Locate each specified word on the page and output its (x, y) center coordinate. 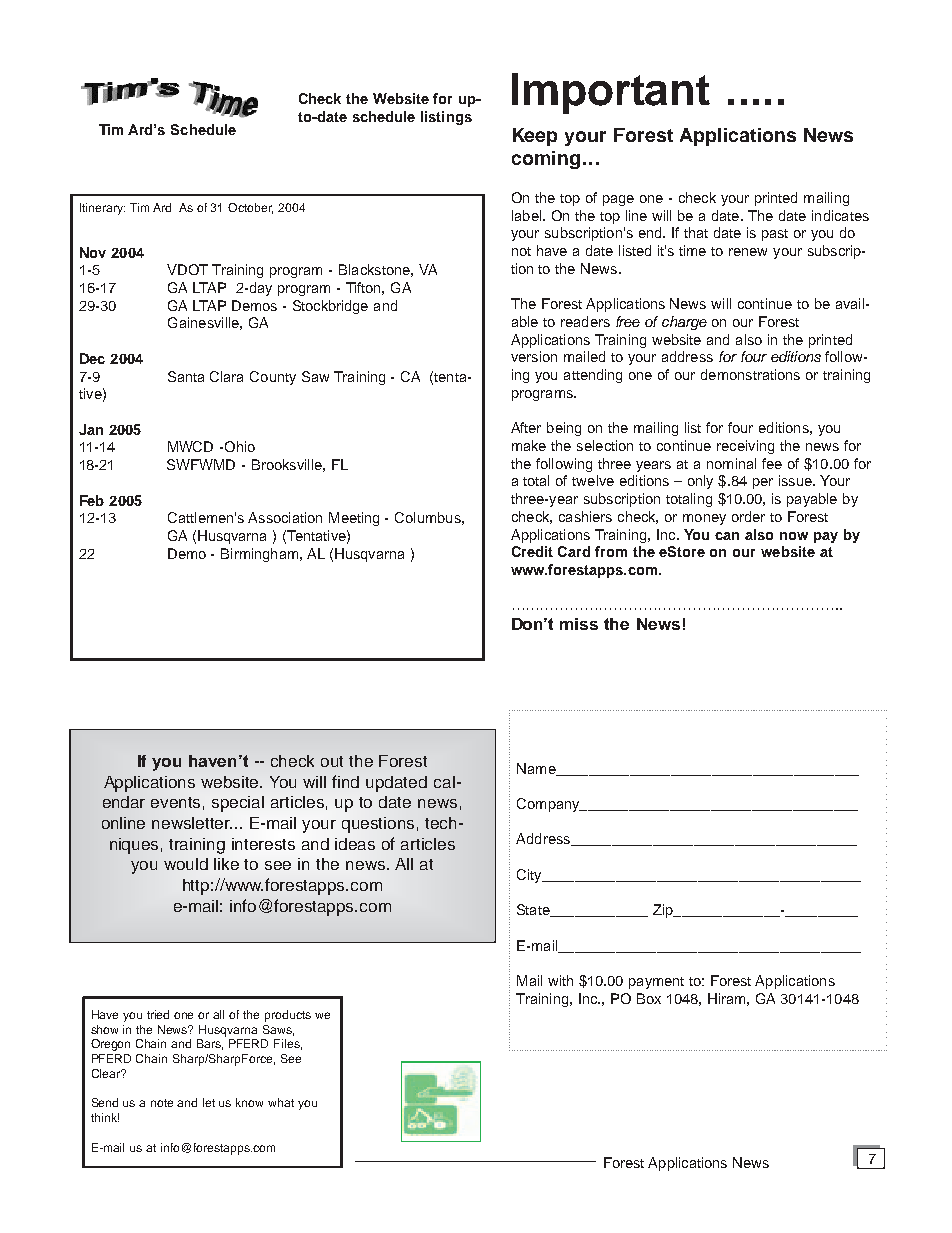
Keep (535, 137)
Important (611, 93)
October (250, 208)
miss (579, 624)
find (345, 781)
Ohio (238, 446)
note (162, 1103)
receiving (745, 447)
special (238, 804)
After (526, 427)
